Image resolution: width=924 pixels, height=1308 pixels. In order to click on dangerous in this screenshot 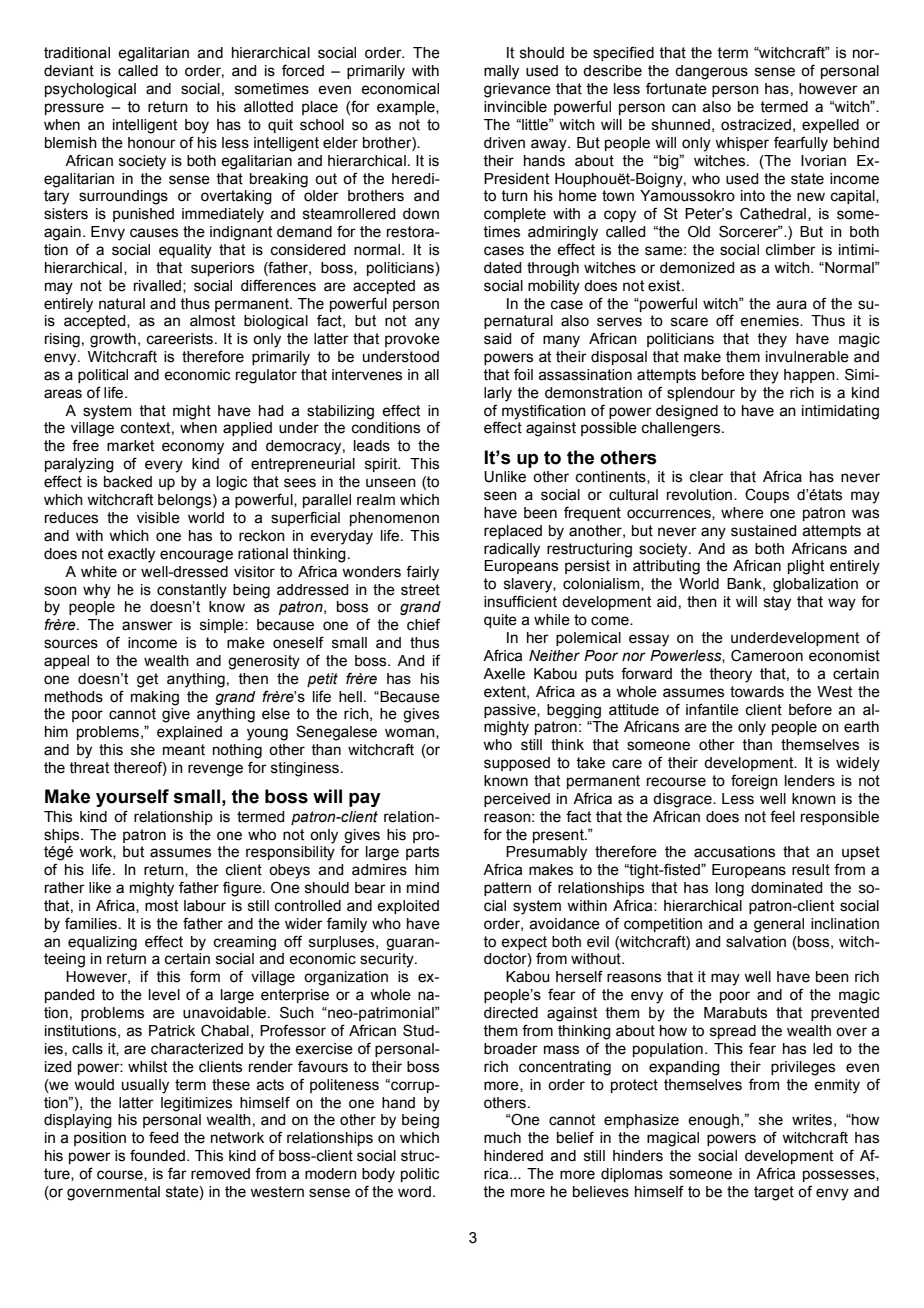, I will do `click(711, 72)`.
